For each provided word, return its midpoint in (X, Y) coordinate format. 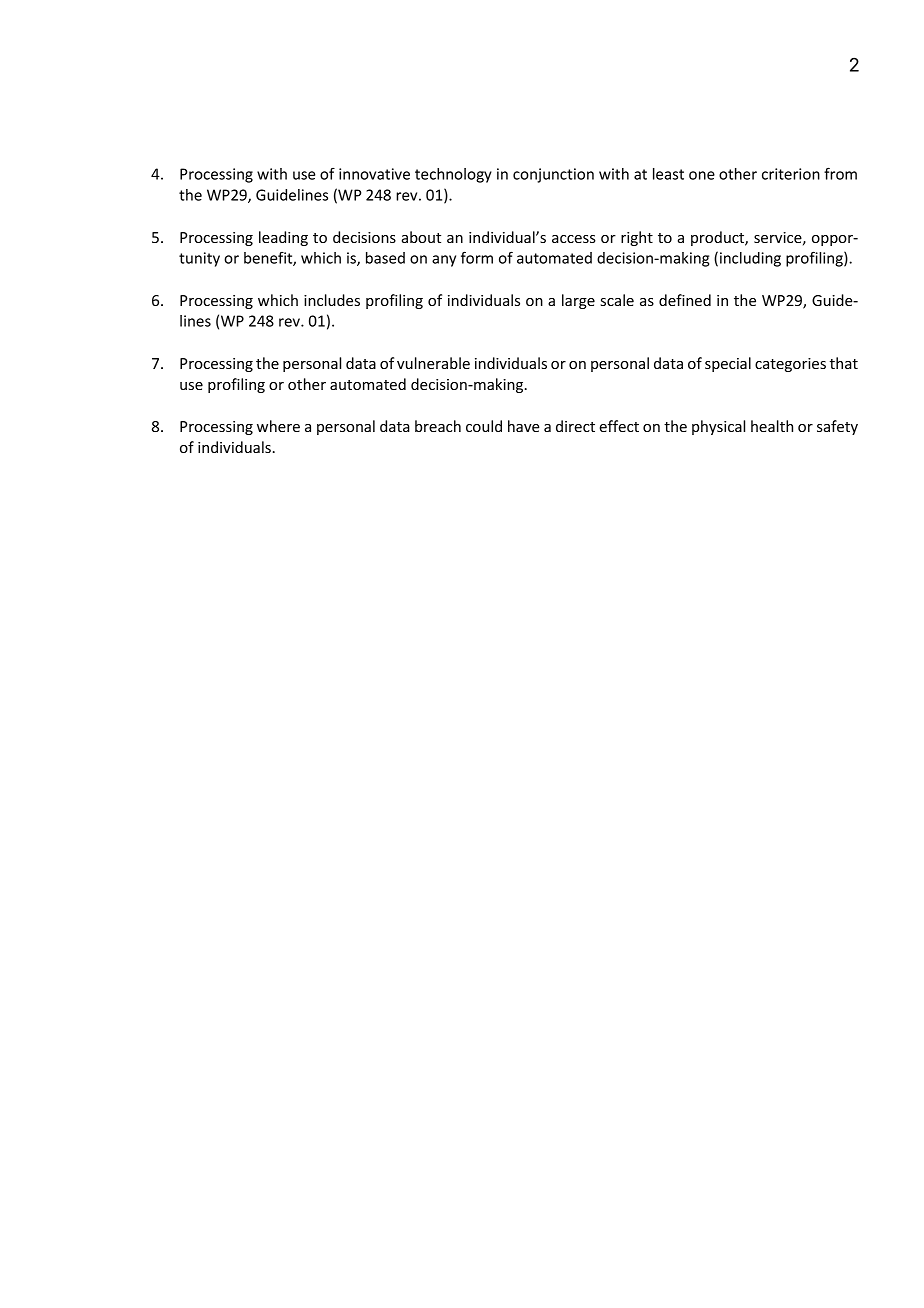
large (578, 301)
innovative (374, 174)
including (750, 259)
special (728, 364)
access (574, 239)
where (278, 426)
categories (790, 365)
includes (332, 300)
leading (283, 238)
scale (617, 300)
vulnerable (433, 363)
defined (685, 300)
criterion (791, 174)
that (844, 363)
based (385, 258)
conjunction (553, 175)
